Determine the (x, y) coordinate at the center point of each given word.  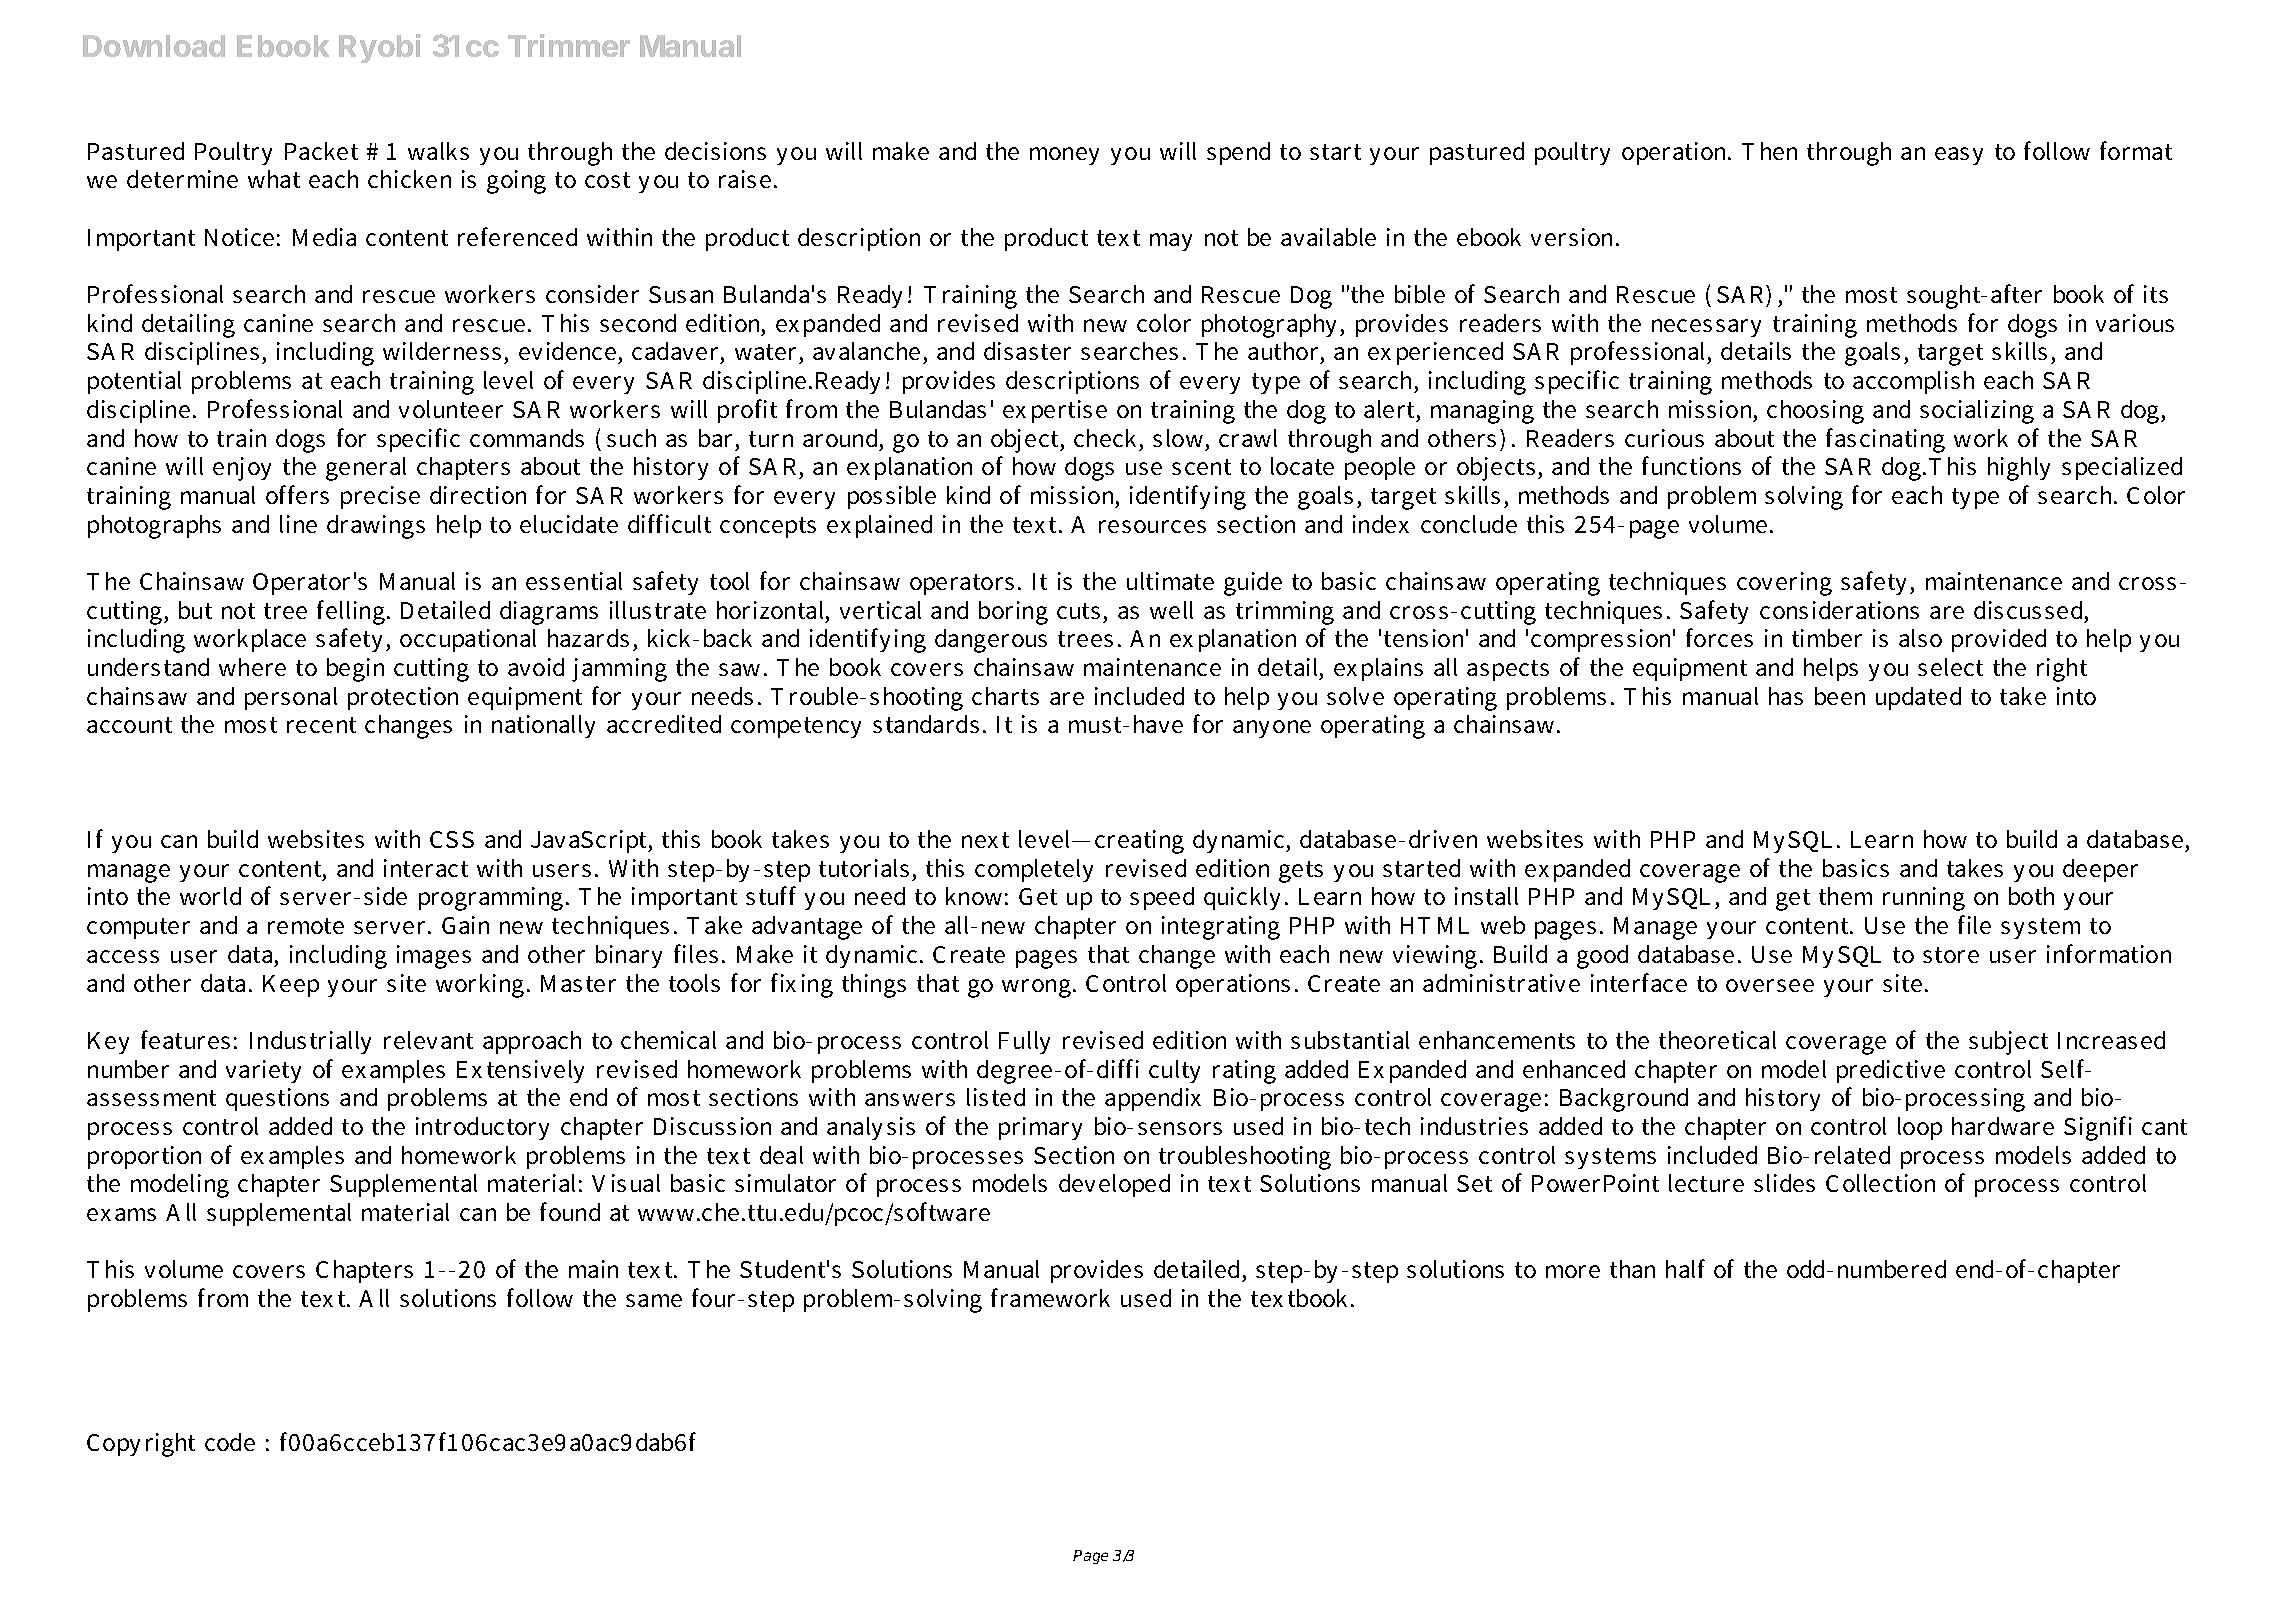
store (1951, 955)
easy (1959, 156)
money (1064, 156)
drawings (376, 527)
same (654, 1300)
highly (2019, 469)
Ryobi (380, 48)
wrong (1036, 988)
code (230, 1442)
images (434, 957)
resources (1152, 526)
